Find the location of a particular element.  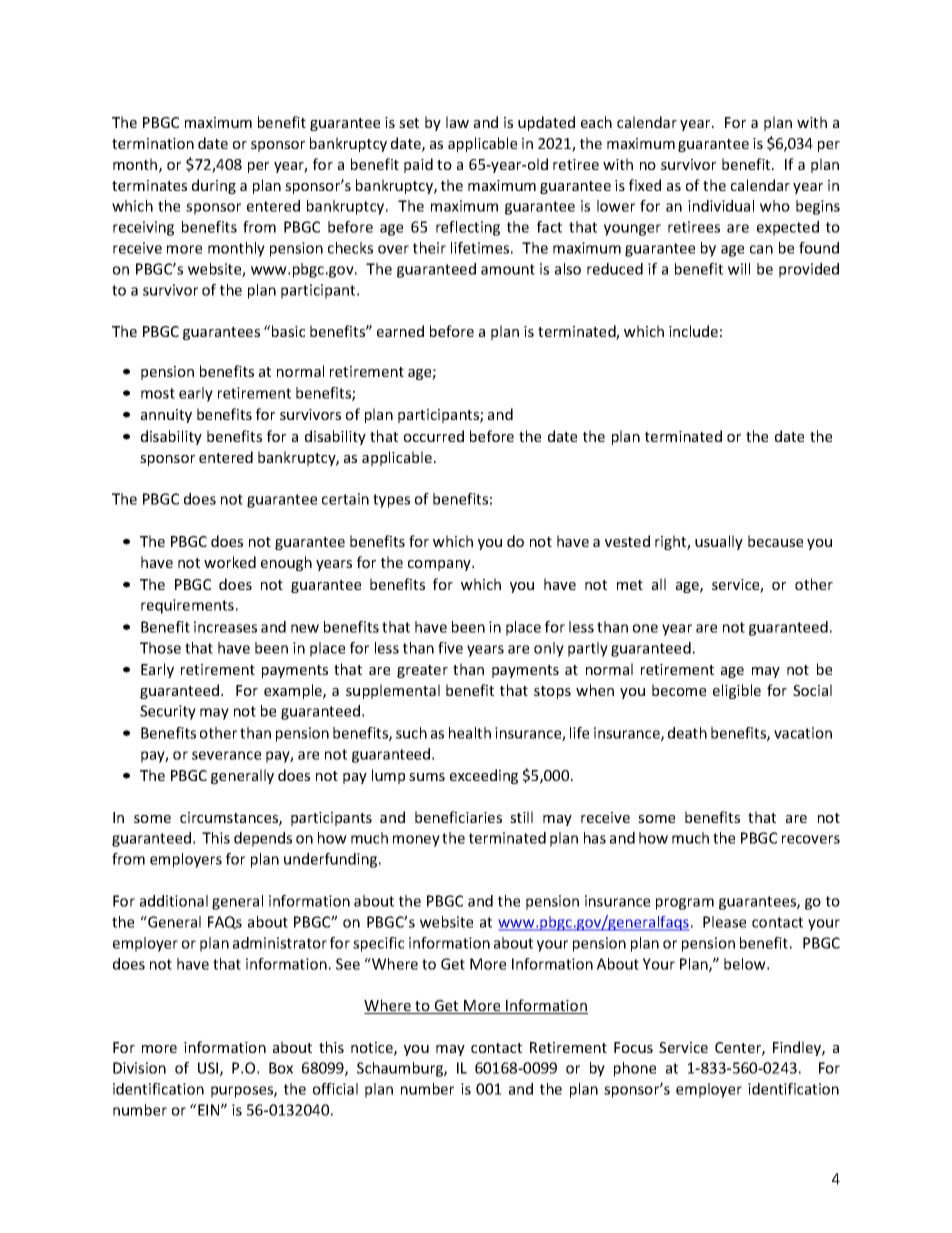

during is located at coordinates (214, 186).
